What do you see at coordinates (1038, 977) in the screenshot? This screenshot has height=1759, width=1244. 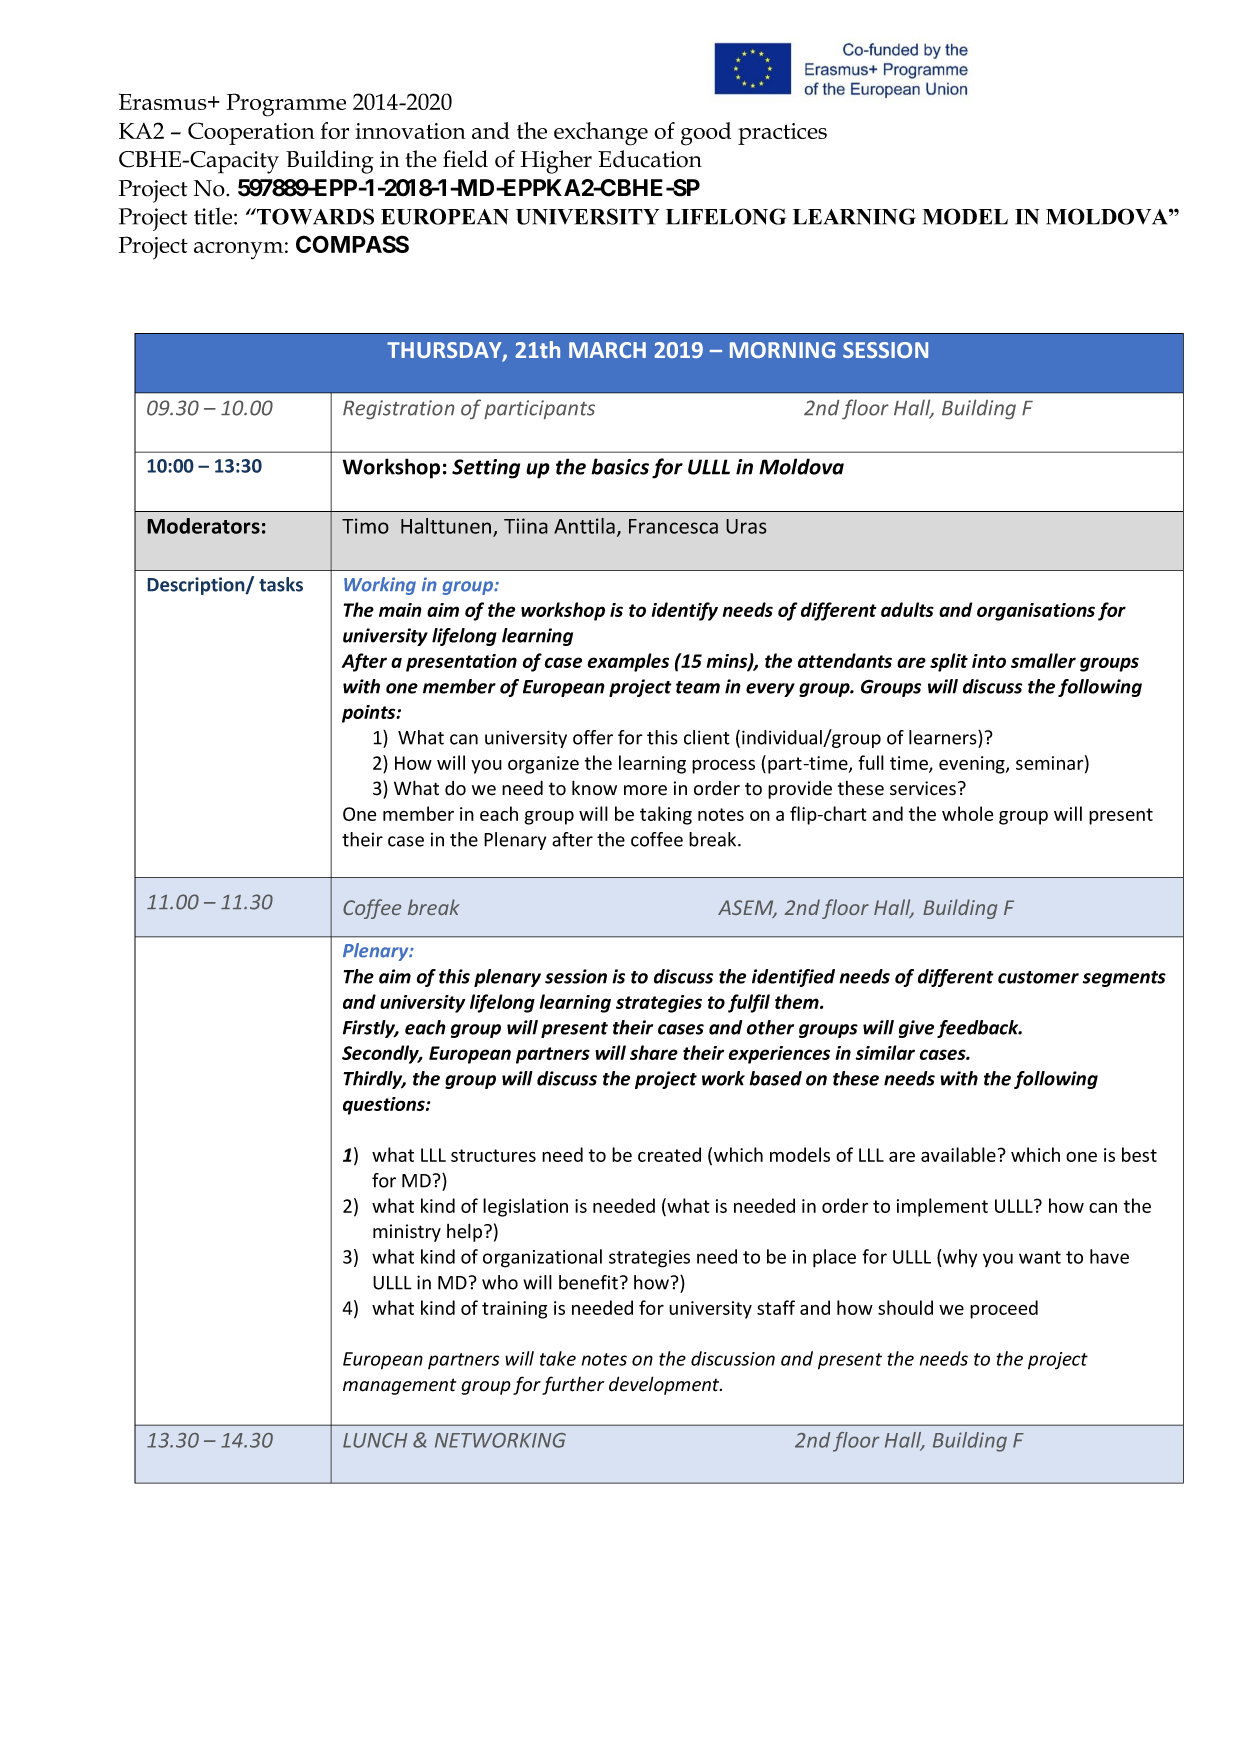 I see `customer` at bounding box center [1038, 977].
